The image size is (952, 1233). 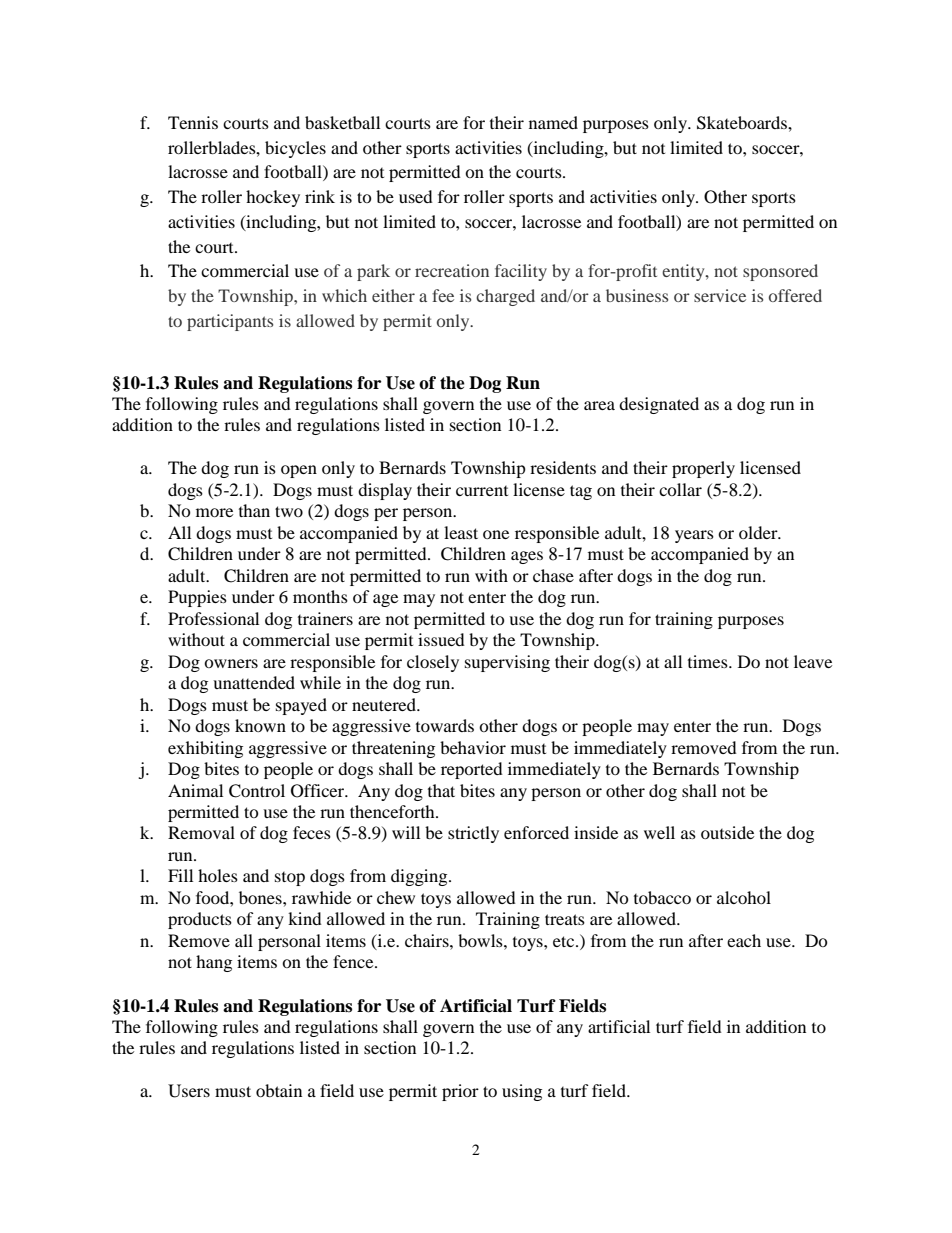 What do you see at coordinates (780, 272) in the page?
I see `sponsored` at bounding box center [780, 272].
